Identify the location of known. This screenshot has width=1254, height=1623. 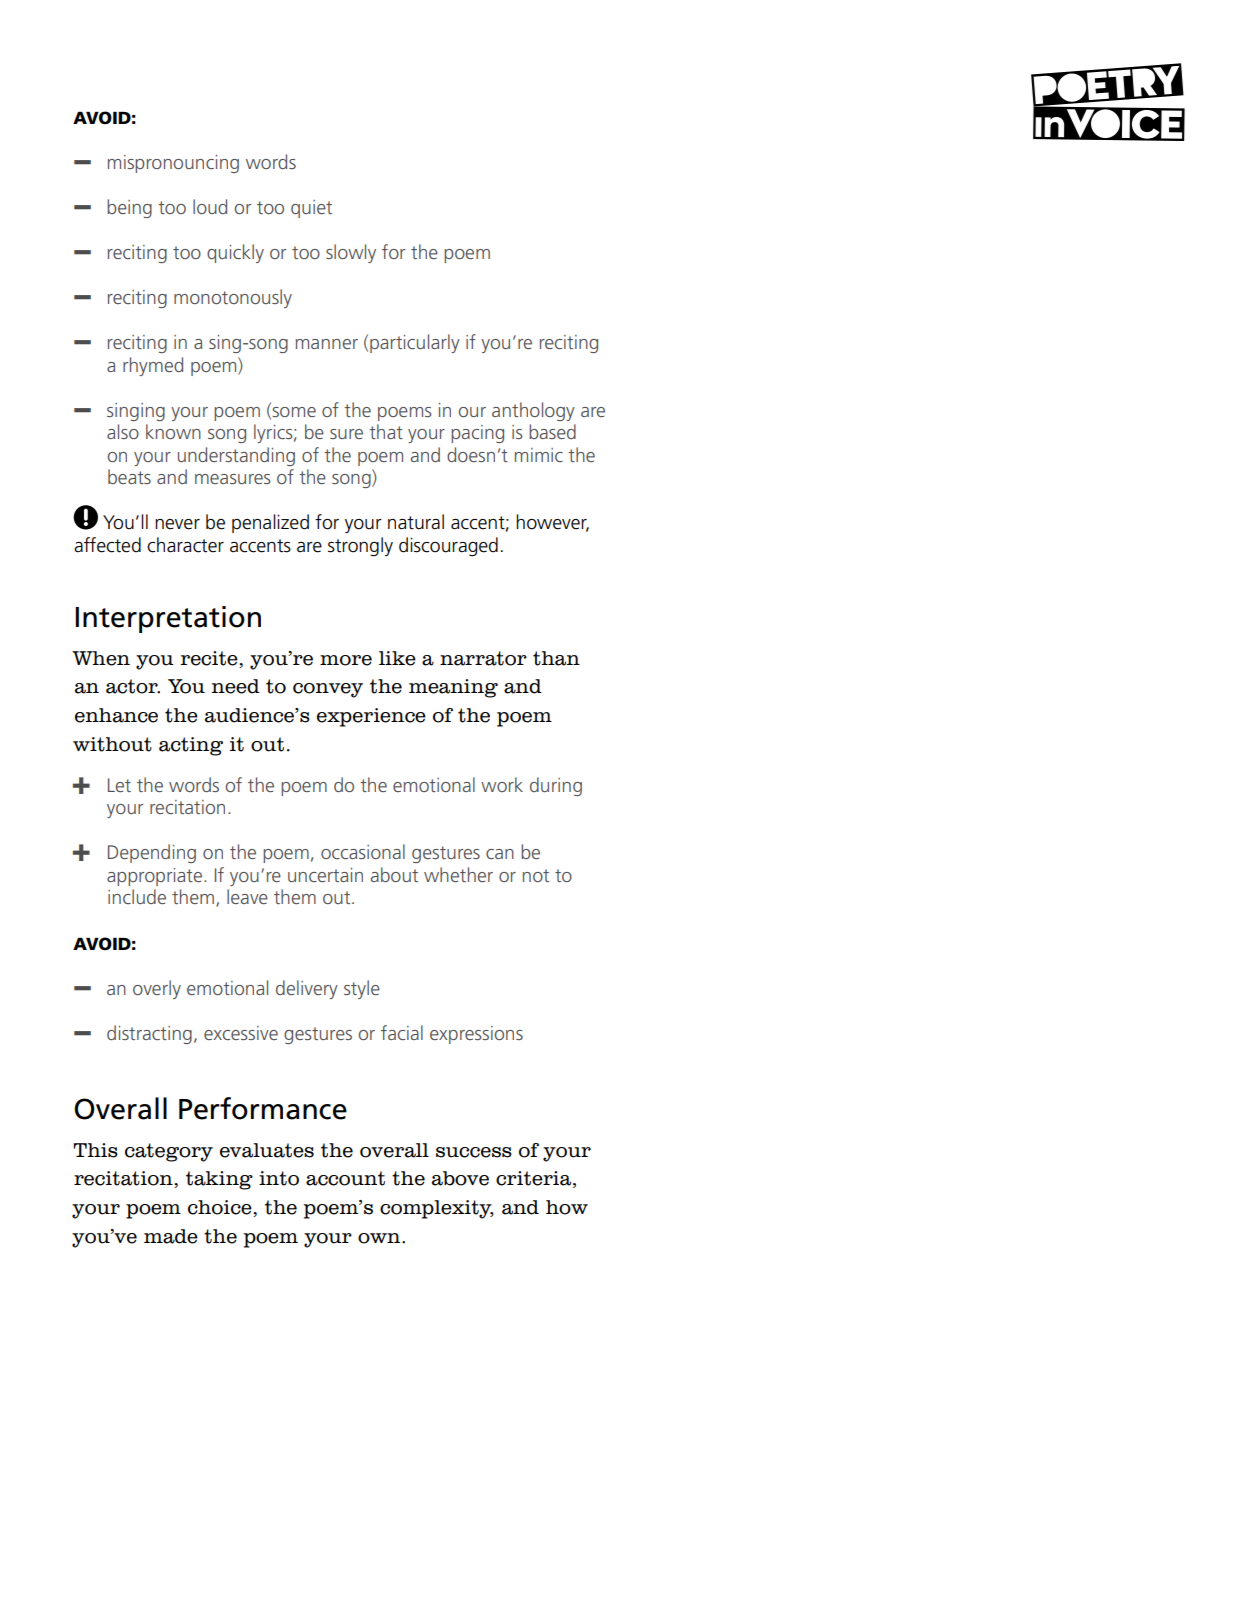
(173, 431).
